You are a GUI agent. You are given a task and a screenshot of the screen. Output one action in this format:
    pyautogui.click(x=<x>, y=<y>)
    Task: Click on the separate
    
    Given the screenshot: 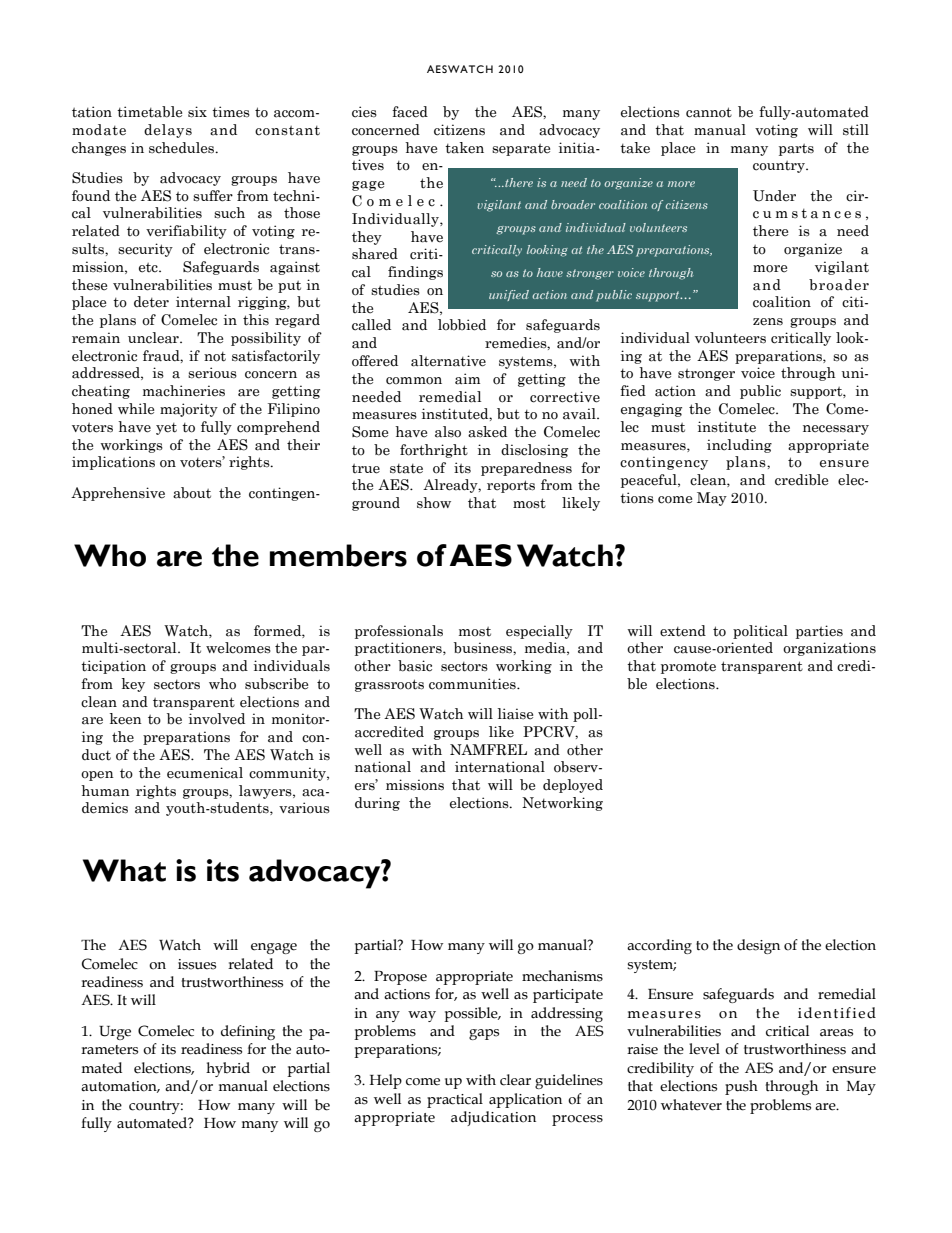 What is the action you would take?
    pyautogui.click(x=521, y=150)
